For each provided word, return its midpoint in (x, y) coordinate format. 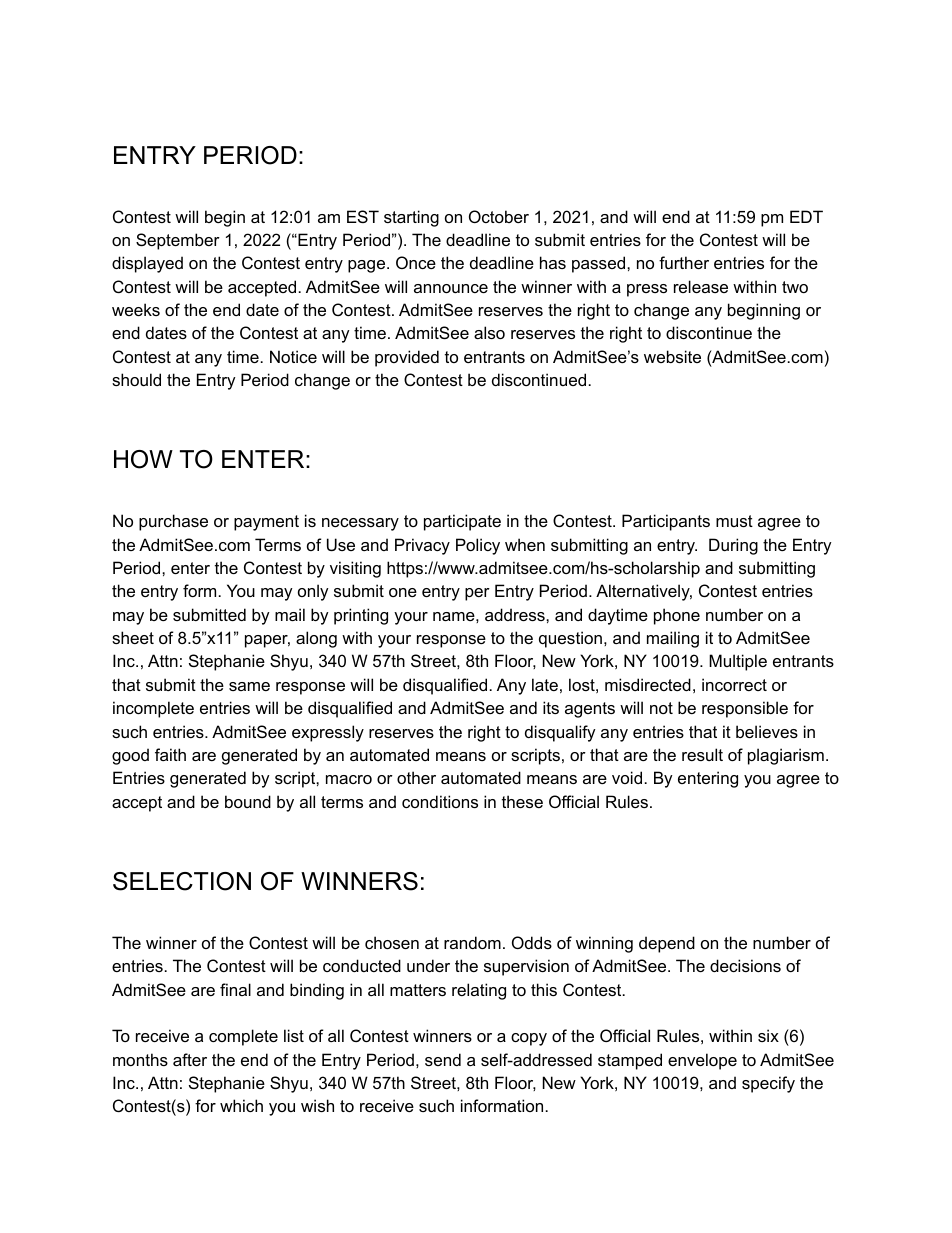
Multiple (738, 662)
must (734, 521)
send (443, 1059)
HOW (143, 459)
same (249, 686)
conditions (440, 801)
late (545, 684)
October (499, 216)
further (684, 262)
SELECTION (182, 881)
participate (462, 522)
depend (667, 944)
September (178, 241)
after (190, 1059)
